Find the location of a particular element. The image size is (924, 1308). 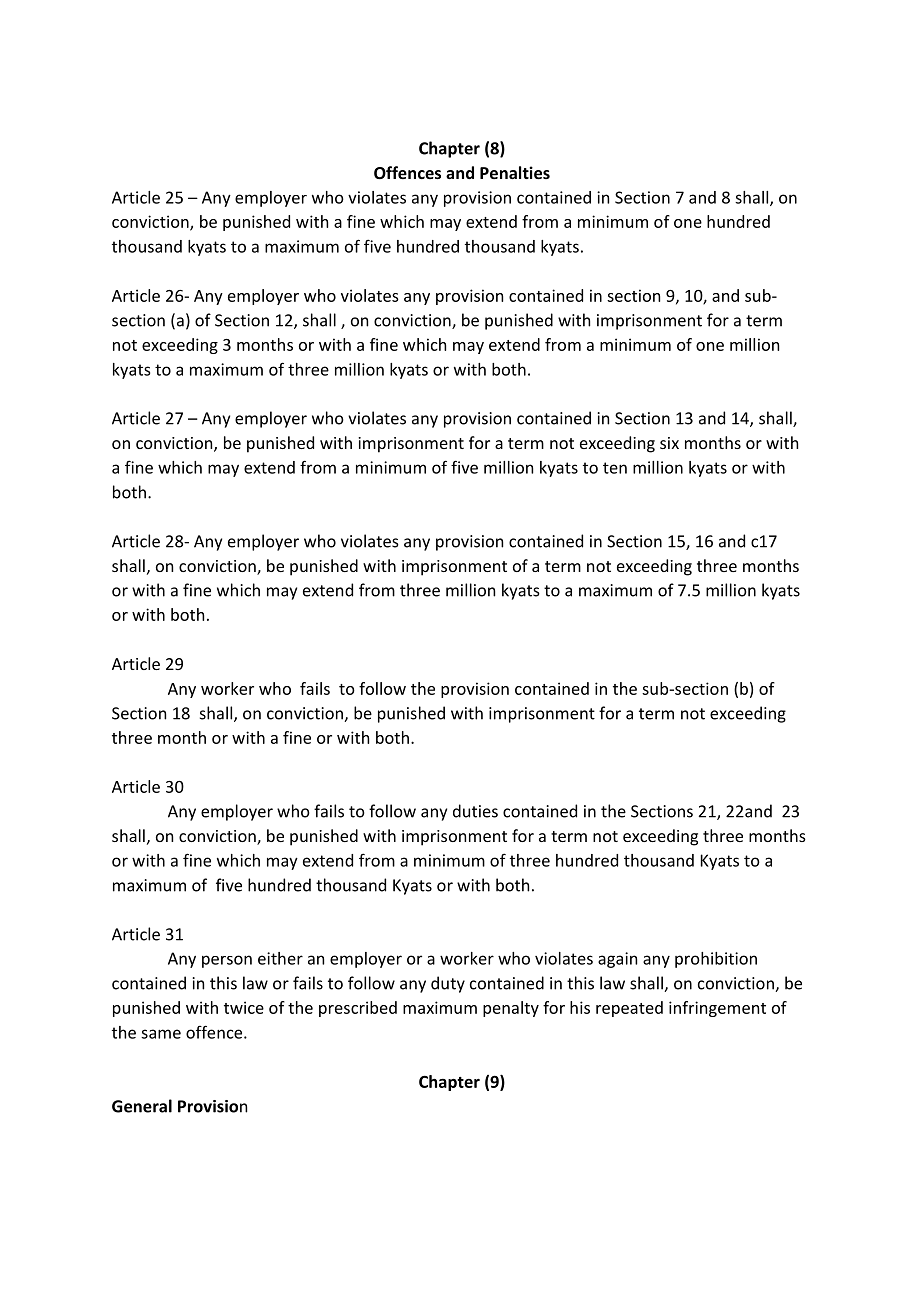

either is located at coordinates (280, 958).
